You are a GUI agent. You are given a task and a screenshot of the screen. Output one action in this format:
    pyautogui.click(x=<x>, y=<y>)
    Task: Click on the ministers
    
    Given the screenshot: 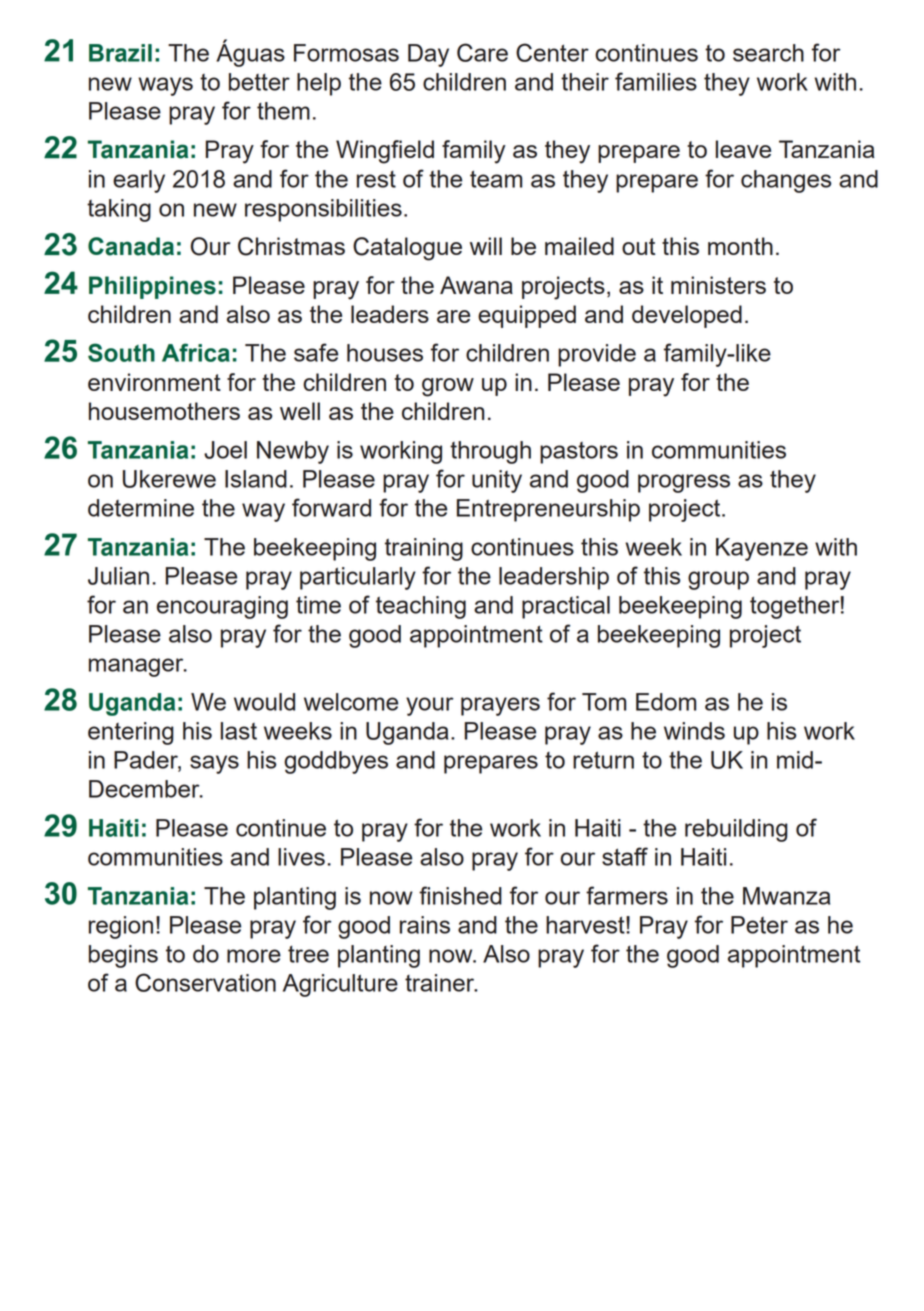 What is the action you would take?
    pyautogui.click(x=718, y=285)
